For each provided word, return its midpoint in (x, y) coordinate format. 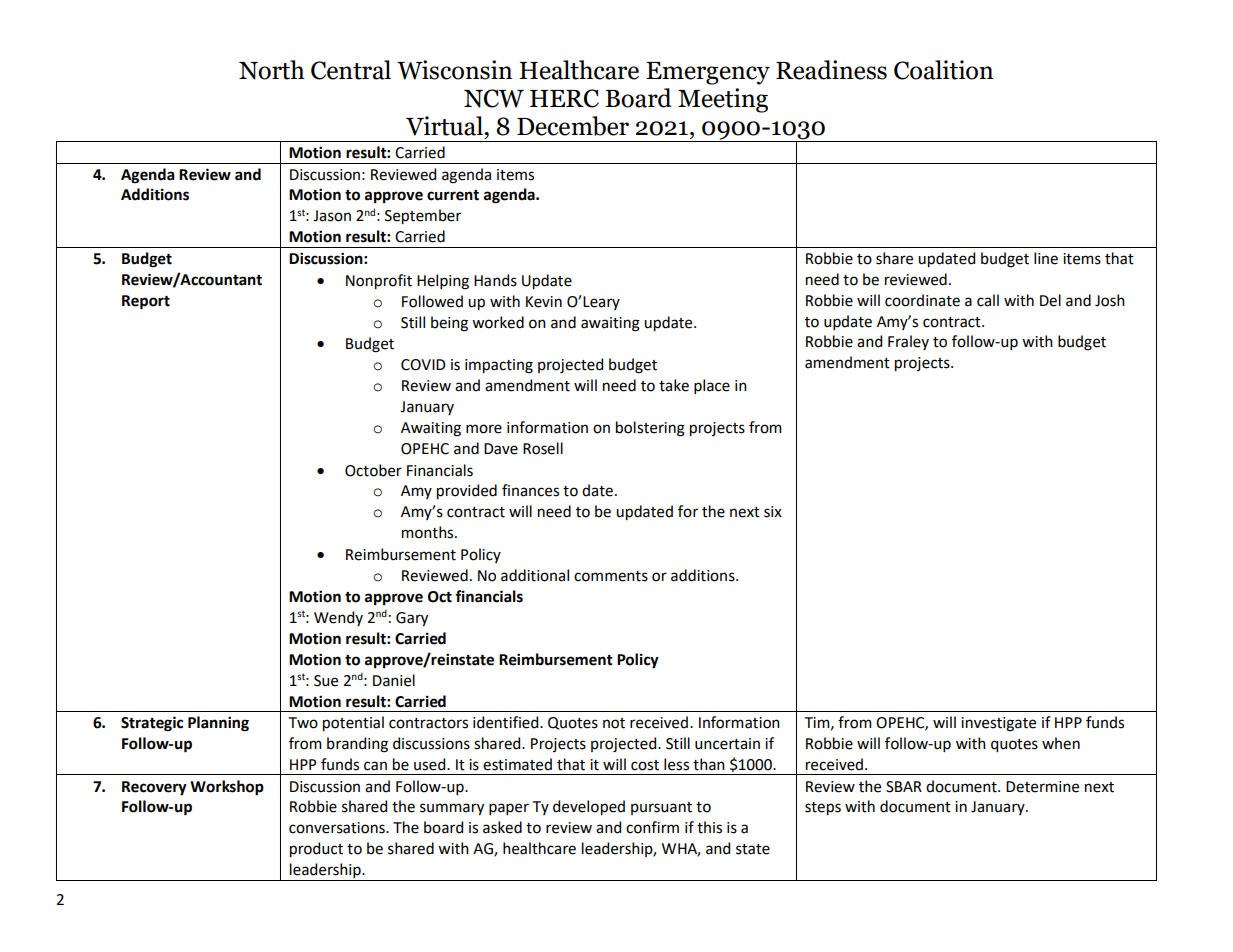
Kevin (544, 302)
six (773, 512)
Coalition (943, 70)
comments (611, 576)
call (988, 300)
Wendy (338, 618)
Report (146, 302)
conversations (338, 828)
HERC (564, 98)
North (272, 70)
